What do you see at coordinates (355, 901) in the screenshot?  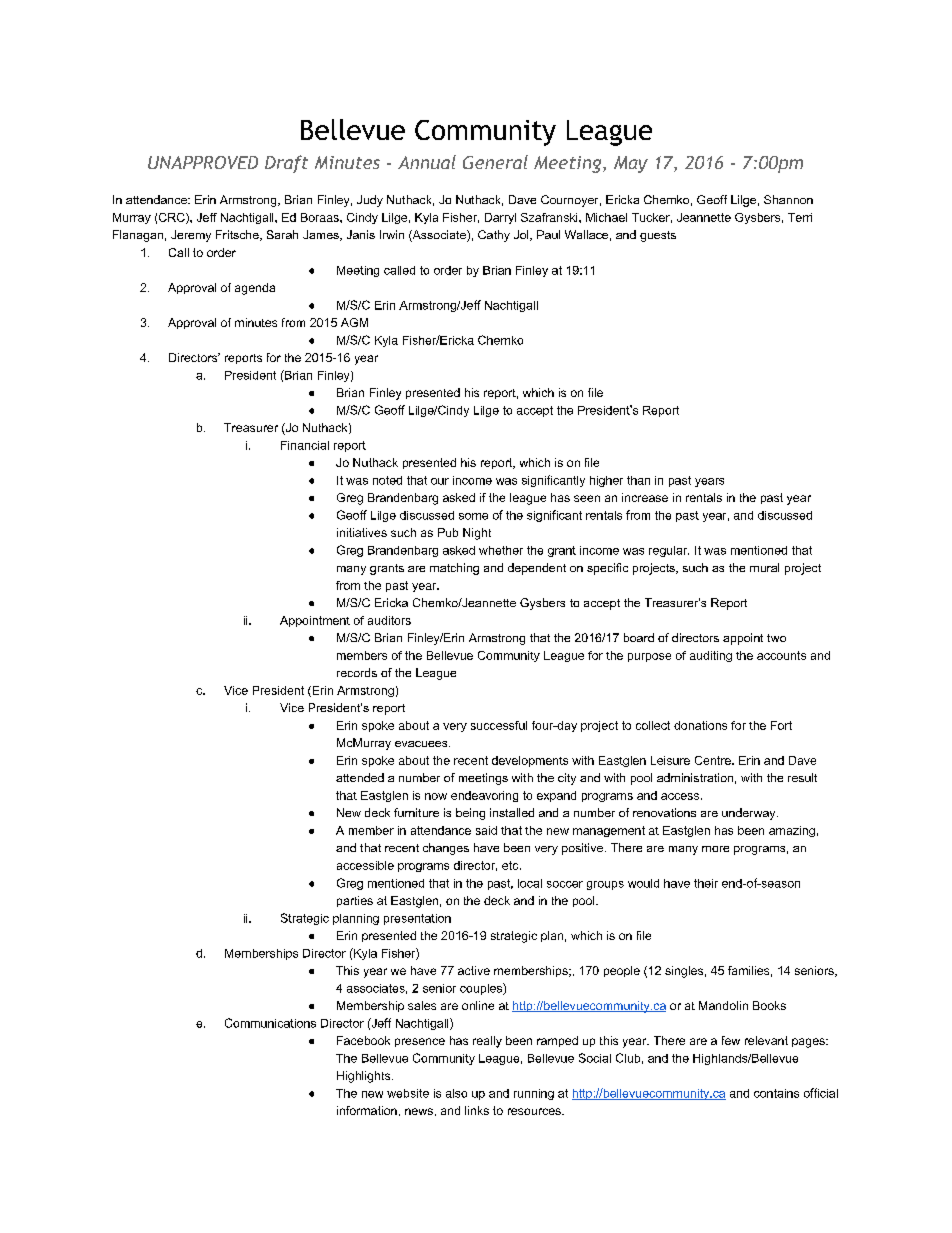 I see `parties` at bounding box center [355, 901].
